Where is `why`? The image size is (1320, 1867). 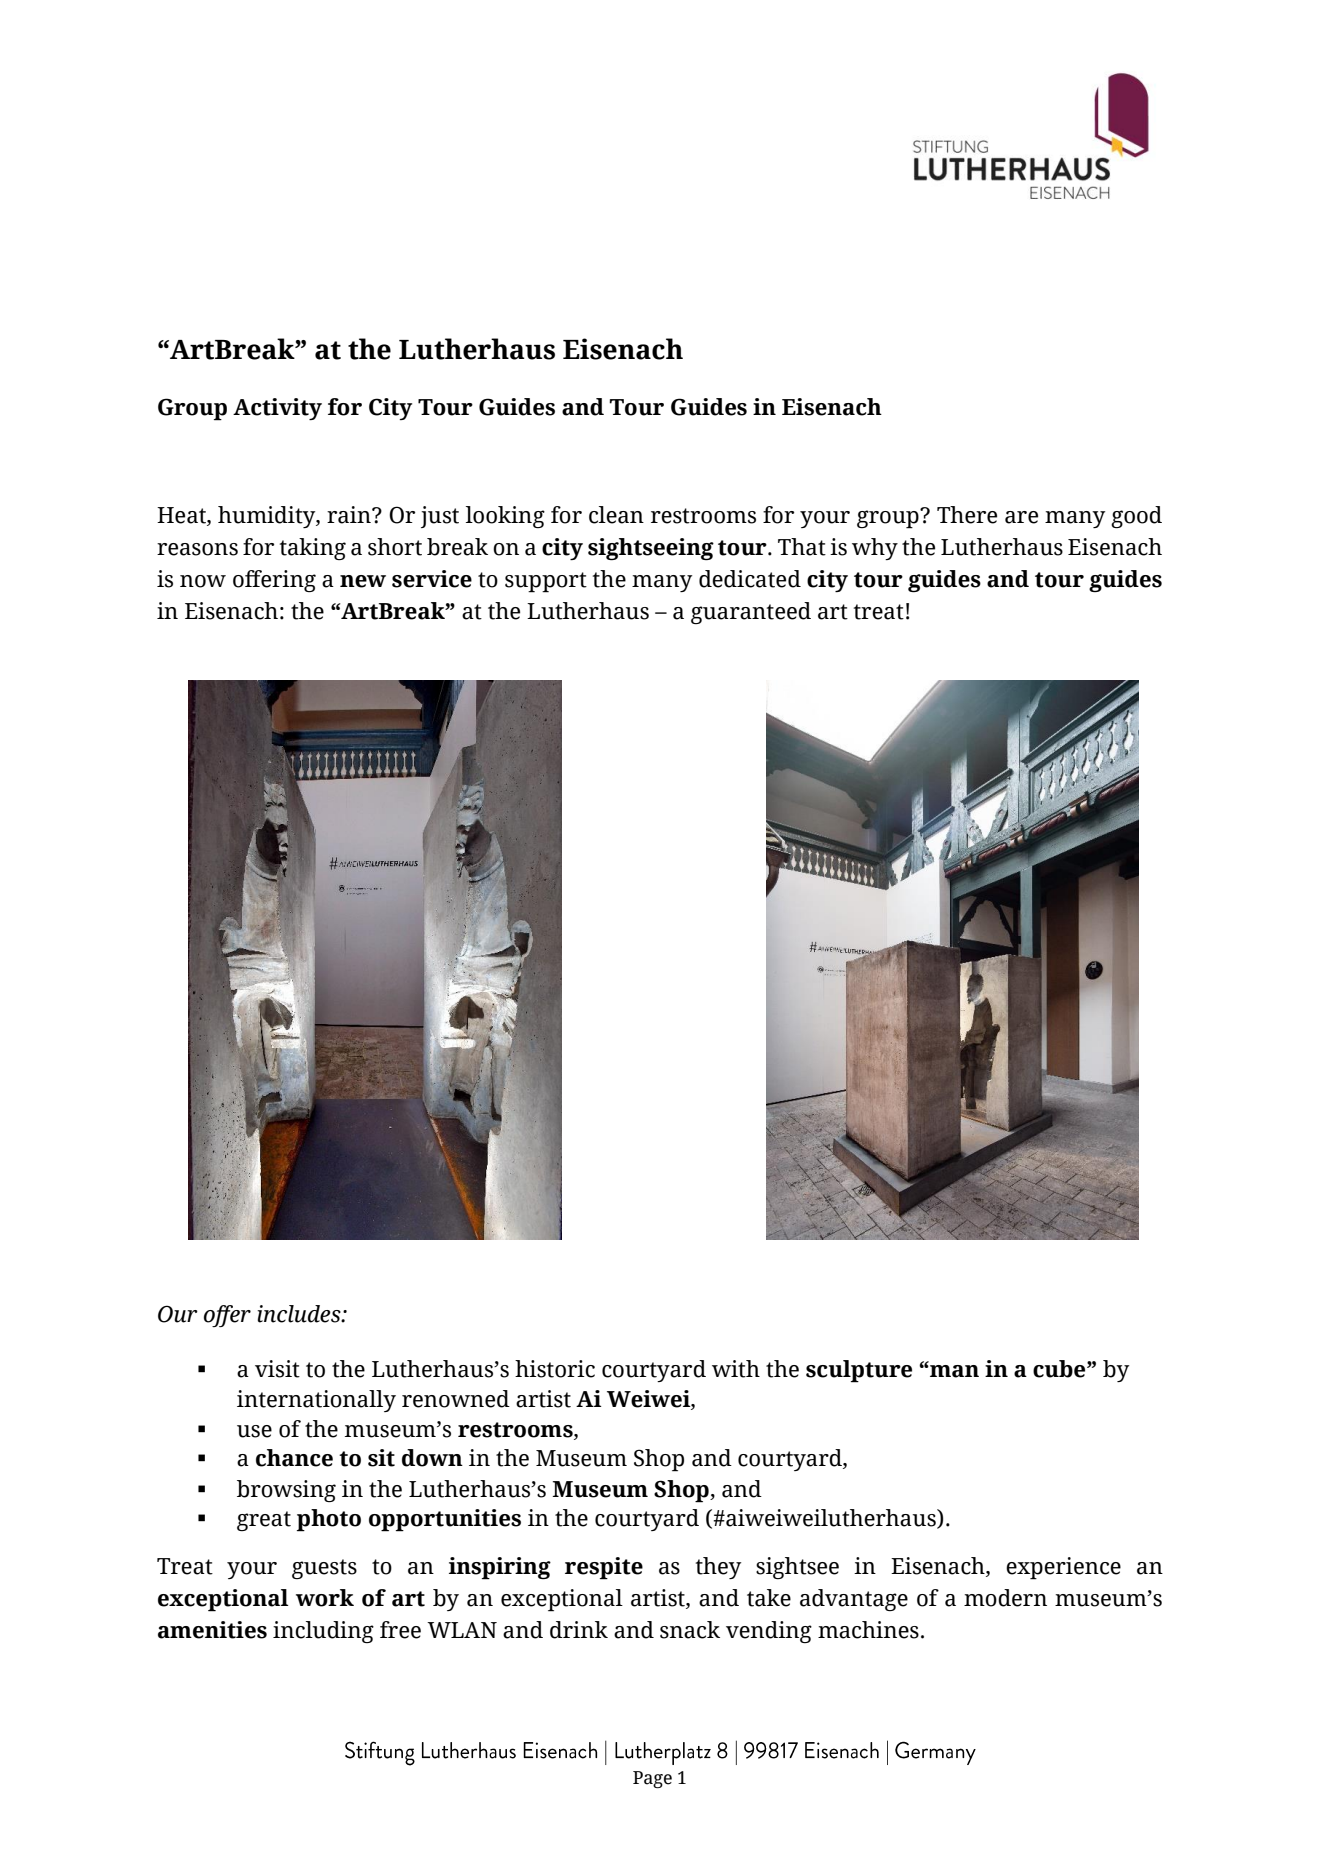 why is located at coordinates (875, 549).
